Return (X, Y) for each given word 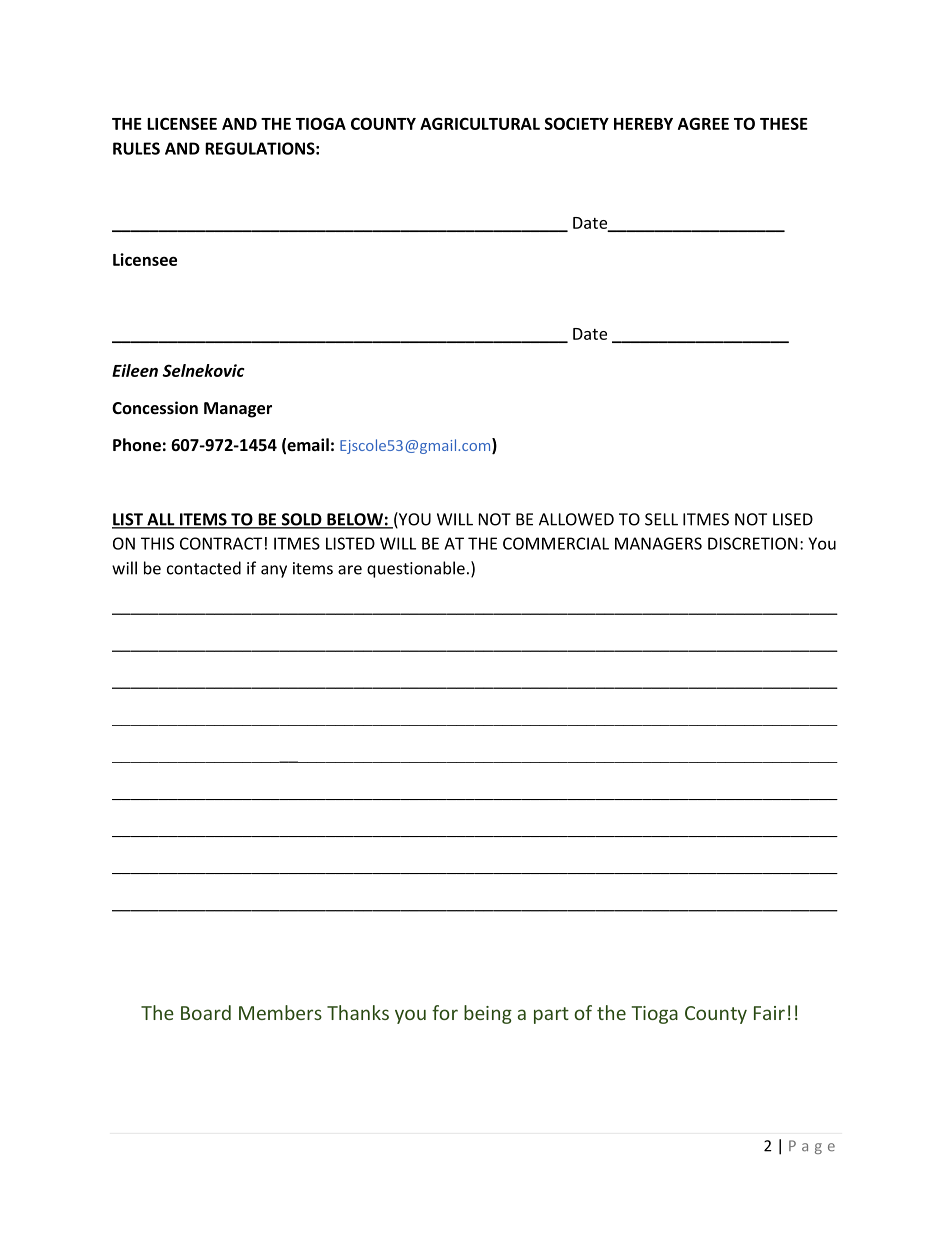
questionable (416, 569)
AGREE (703, 123)
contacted (204, 568)
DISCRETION (753, 543)
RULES (136, 148)
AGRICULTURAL (480, 123)
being (488, 1014)
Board (206, 1012)
